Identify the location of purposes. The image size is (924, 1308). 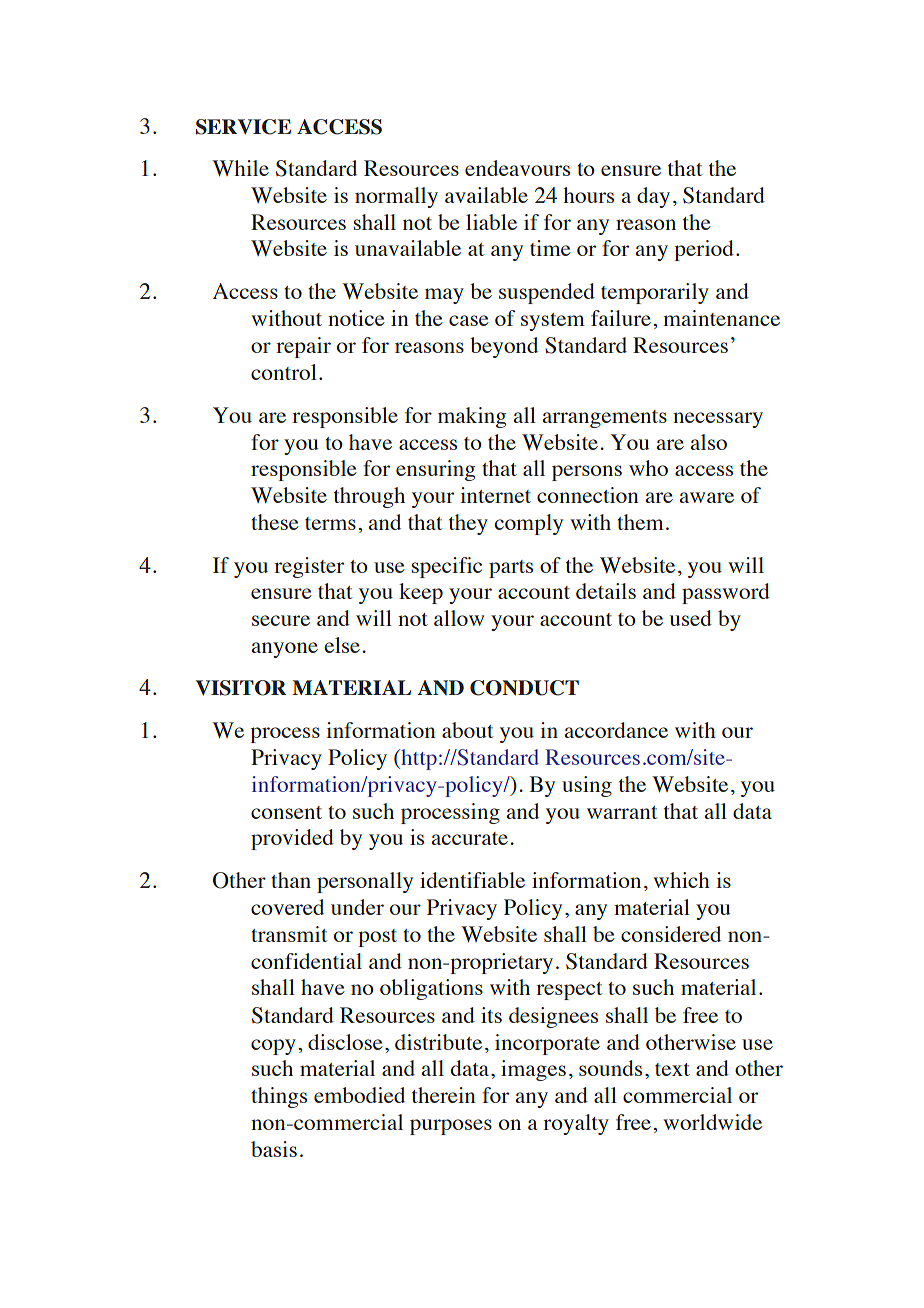
(451, 1127).
